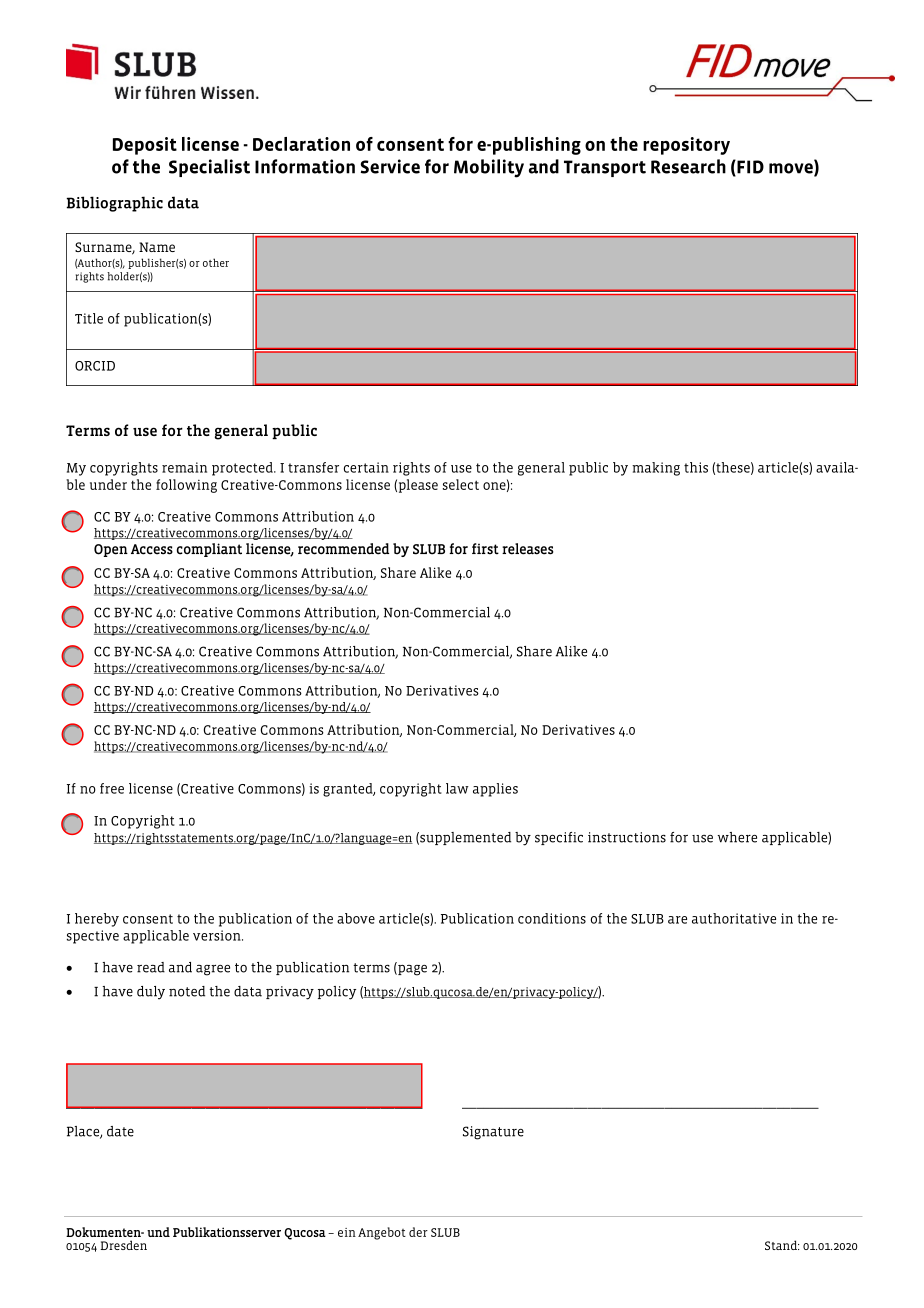  What do you see at coordinates (356, 918) in the screenshot?
I see `above` at bounding box center [356, 918].
